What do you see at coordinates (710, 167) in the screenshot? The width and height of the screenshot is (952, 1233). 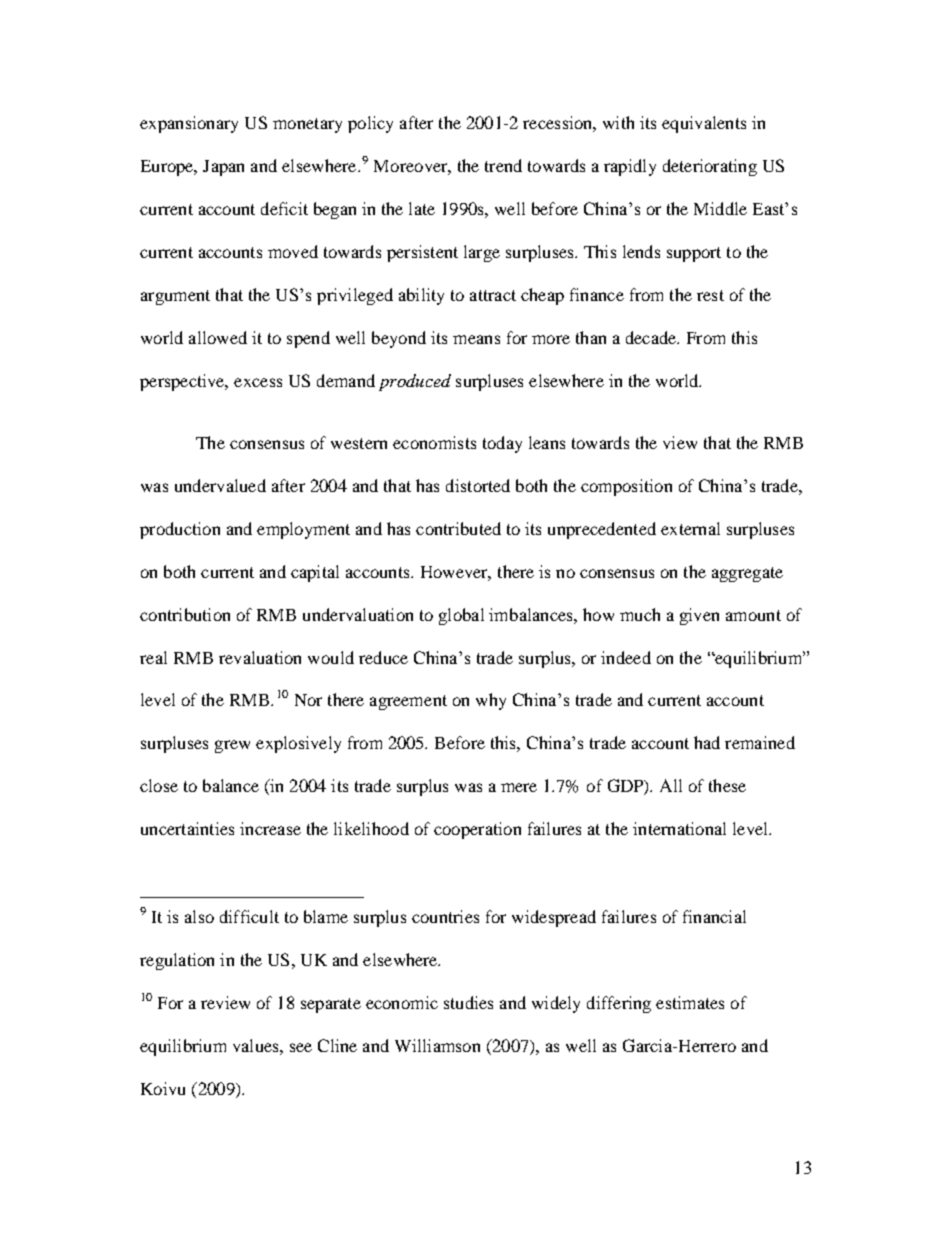 I see `deteriorating` at bounding box center [710, 167].
